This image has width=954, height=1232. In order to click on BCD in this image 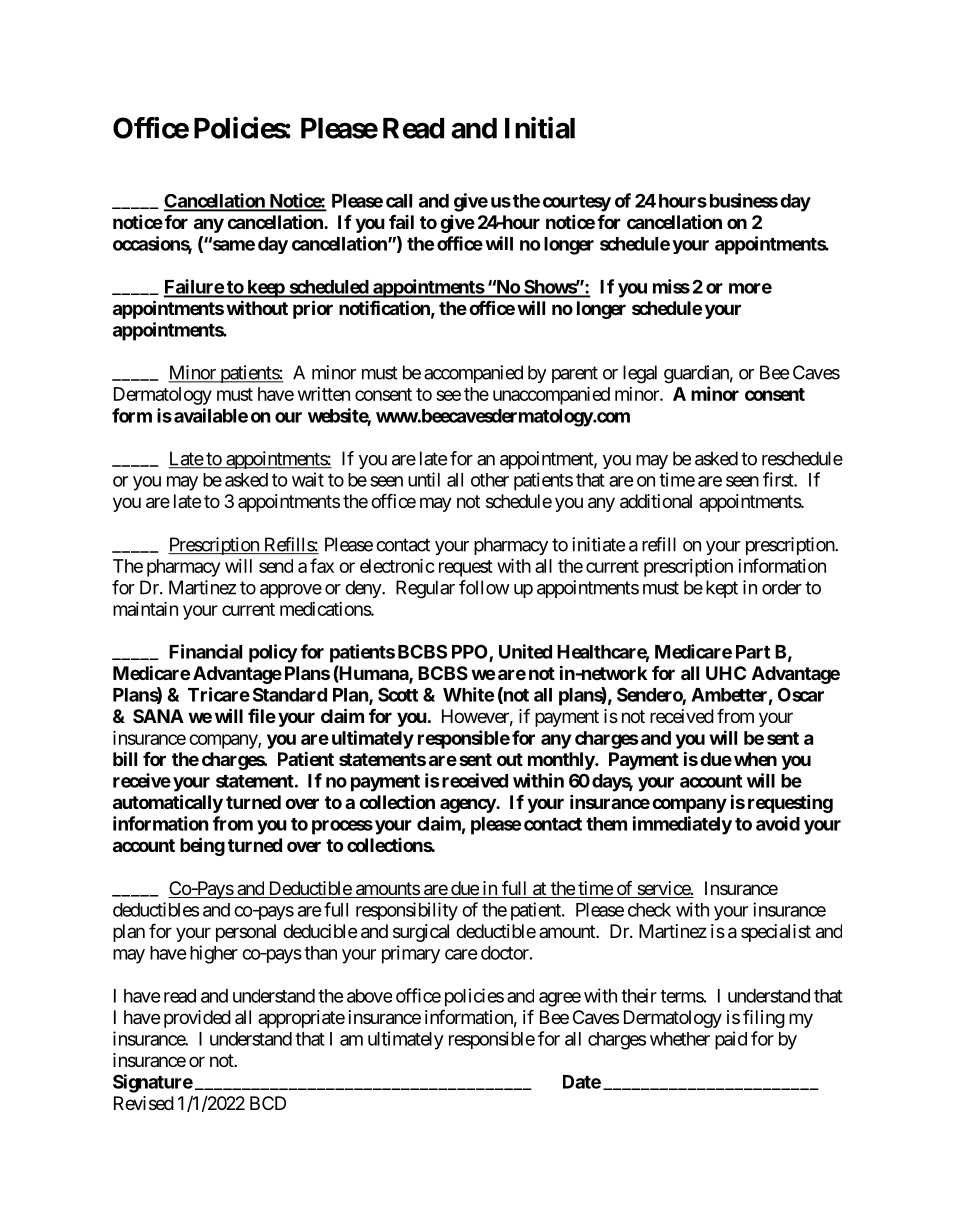, I will do `click(268, 1103)`.
